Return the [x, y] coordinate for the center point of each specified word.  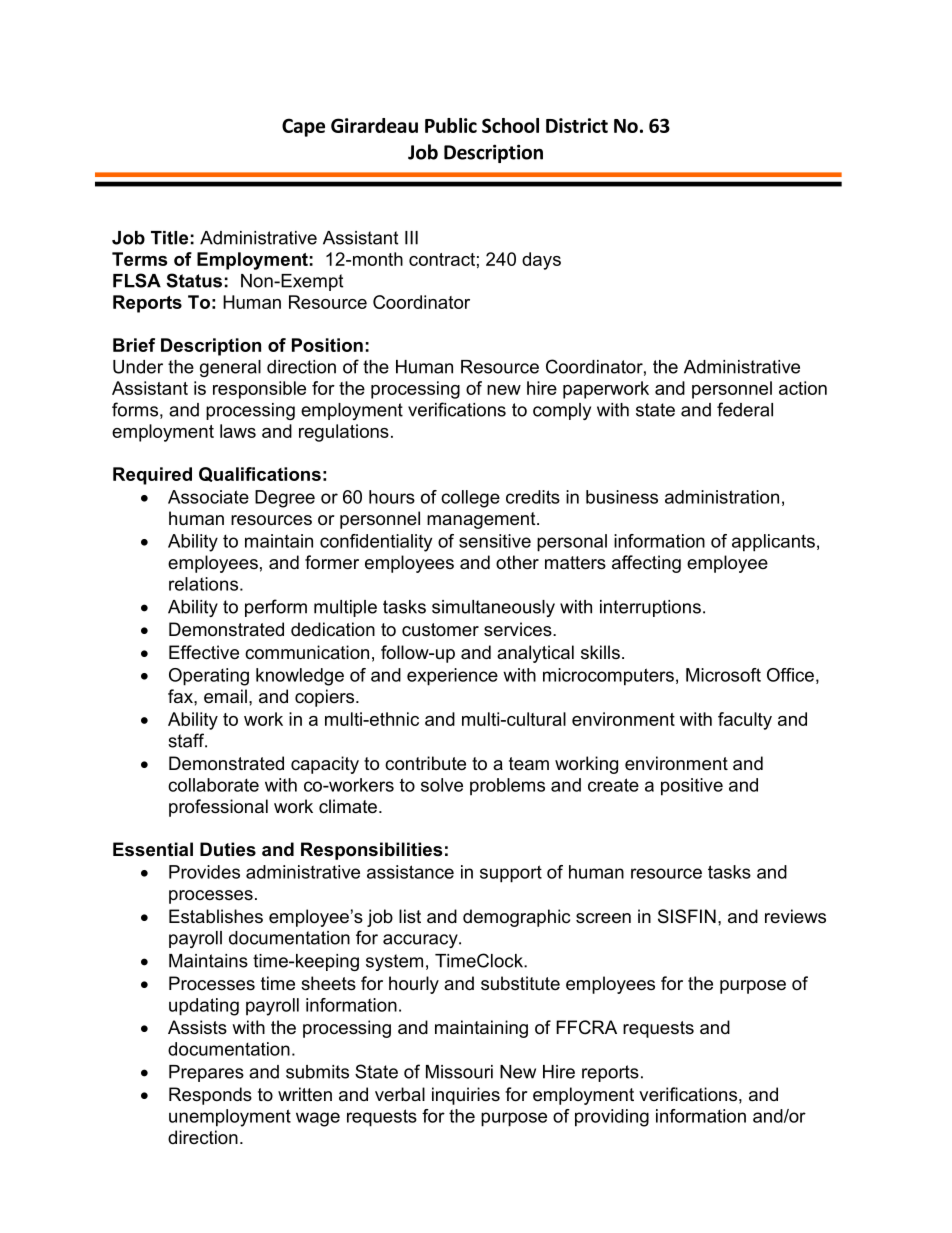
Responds [210, 1096]
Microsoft [723, 675]
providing [612, 1118]
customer [440, 630]
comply [562, 411]
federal [745, 409]
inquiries [466, 1096]
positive [692, 787]
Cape [303, 127]
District [577, 125]
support [511, 874]
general [230, 368]
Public [451, 125]
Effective [204, 652]
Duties [228, 849]
